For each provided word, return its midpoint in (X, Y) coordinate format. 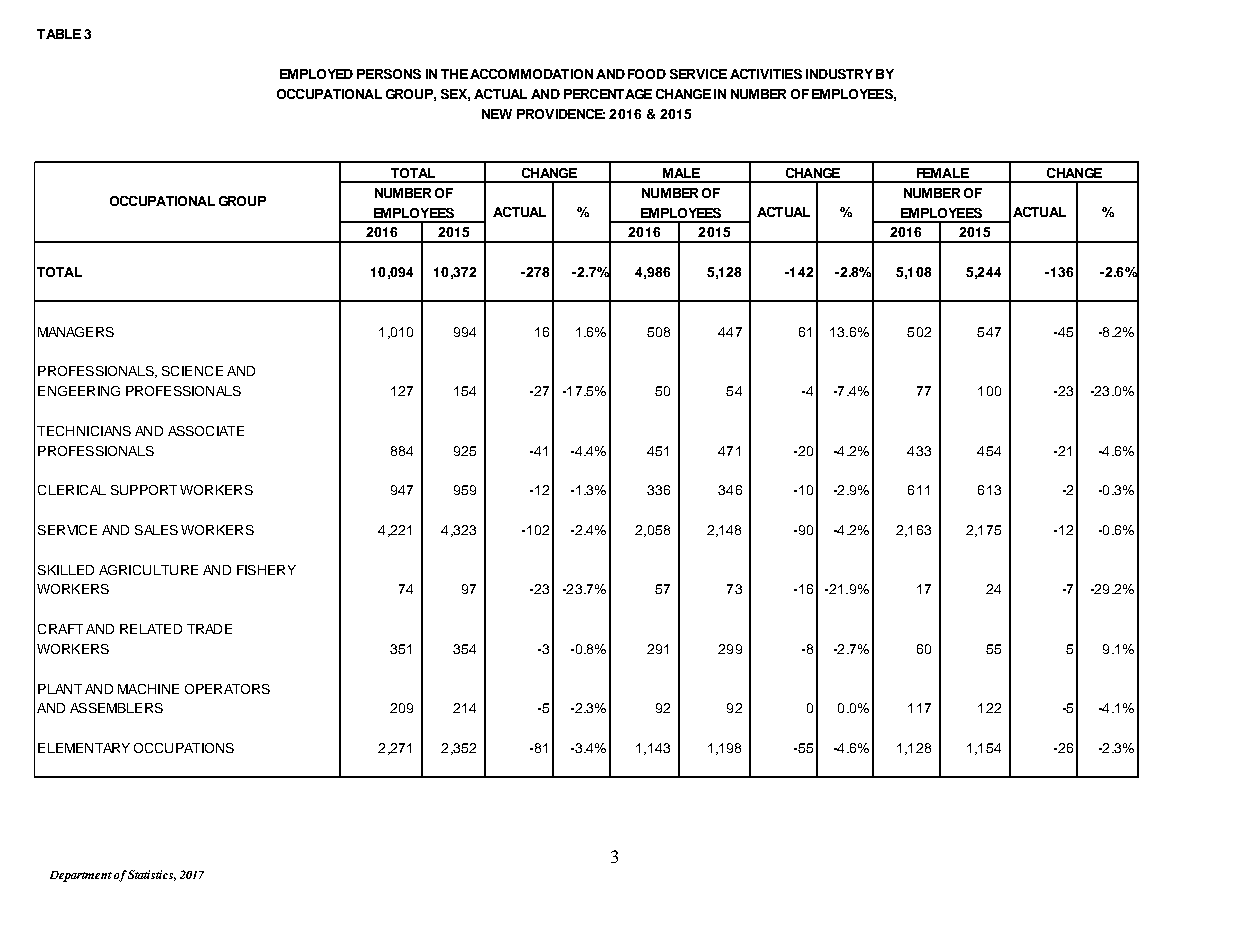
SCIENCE (192, 371)
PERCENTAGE (608, 94)
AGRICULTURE (148, 570)
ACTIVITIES (766, 74)
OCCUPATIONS (184, 748)
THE (454, 74)
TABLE (59, 34)
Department (81, 876)
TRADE (209, 629)
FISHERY (266, 570)
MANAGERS (76, 332)
